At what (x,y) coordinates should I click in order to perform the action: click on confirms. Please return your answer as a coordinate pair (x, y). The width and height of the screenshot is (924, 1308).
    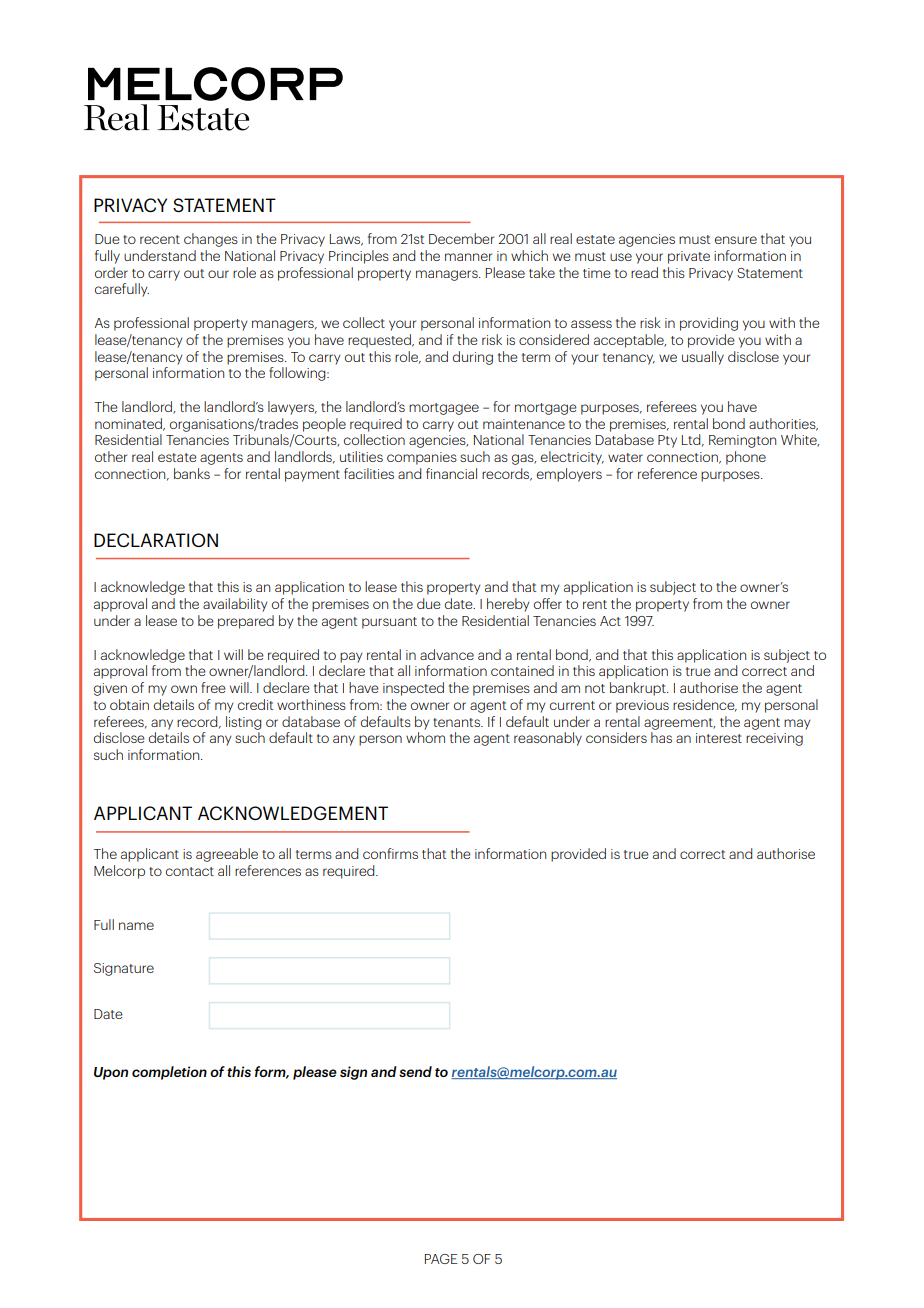
    Looking at the image, I should click on (390, 853).
